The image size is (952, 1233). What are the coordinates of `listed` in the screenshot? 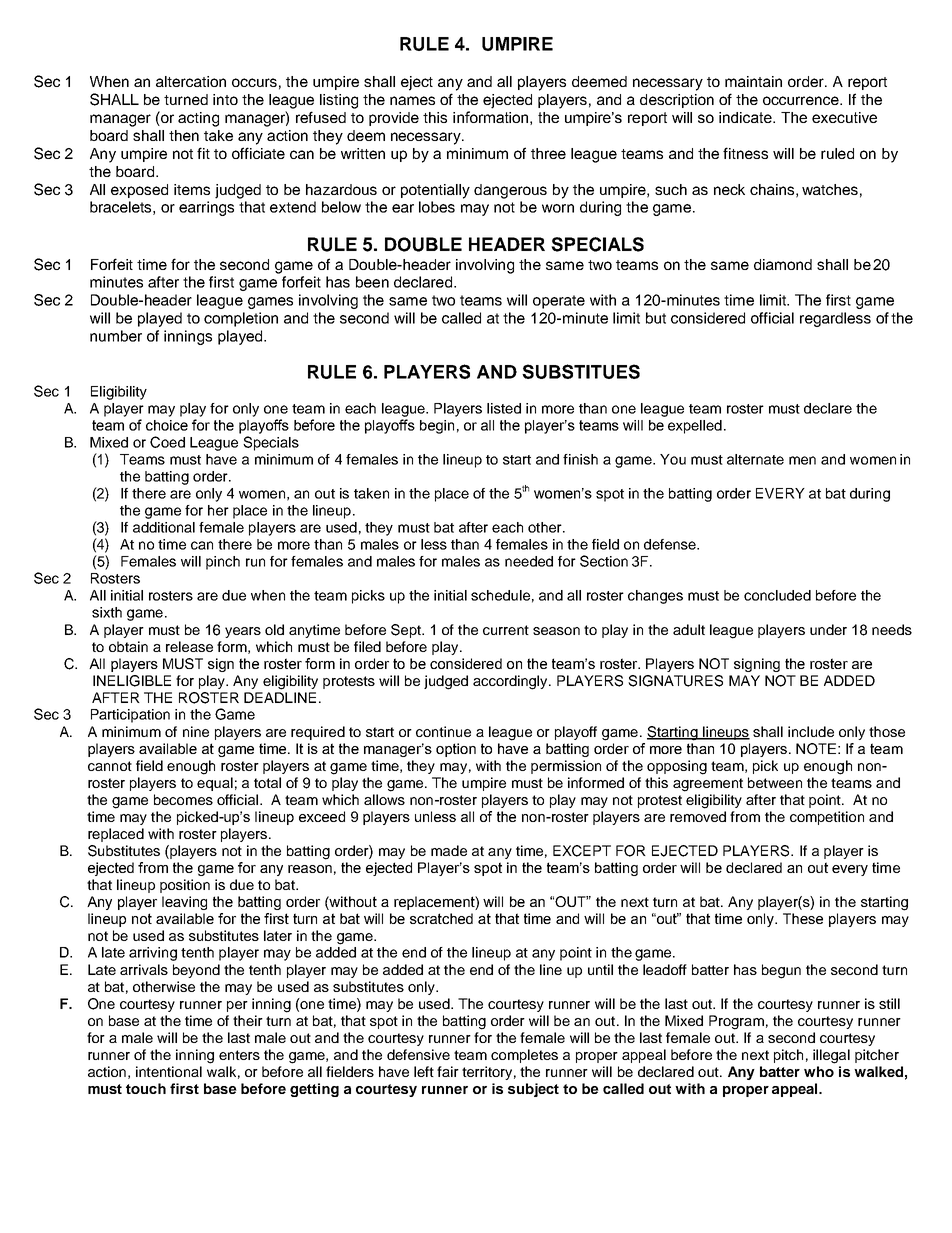 It's located at (504, 408).
